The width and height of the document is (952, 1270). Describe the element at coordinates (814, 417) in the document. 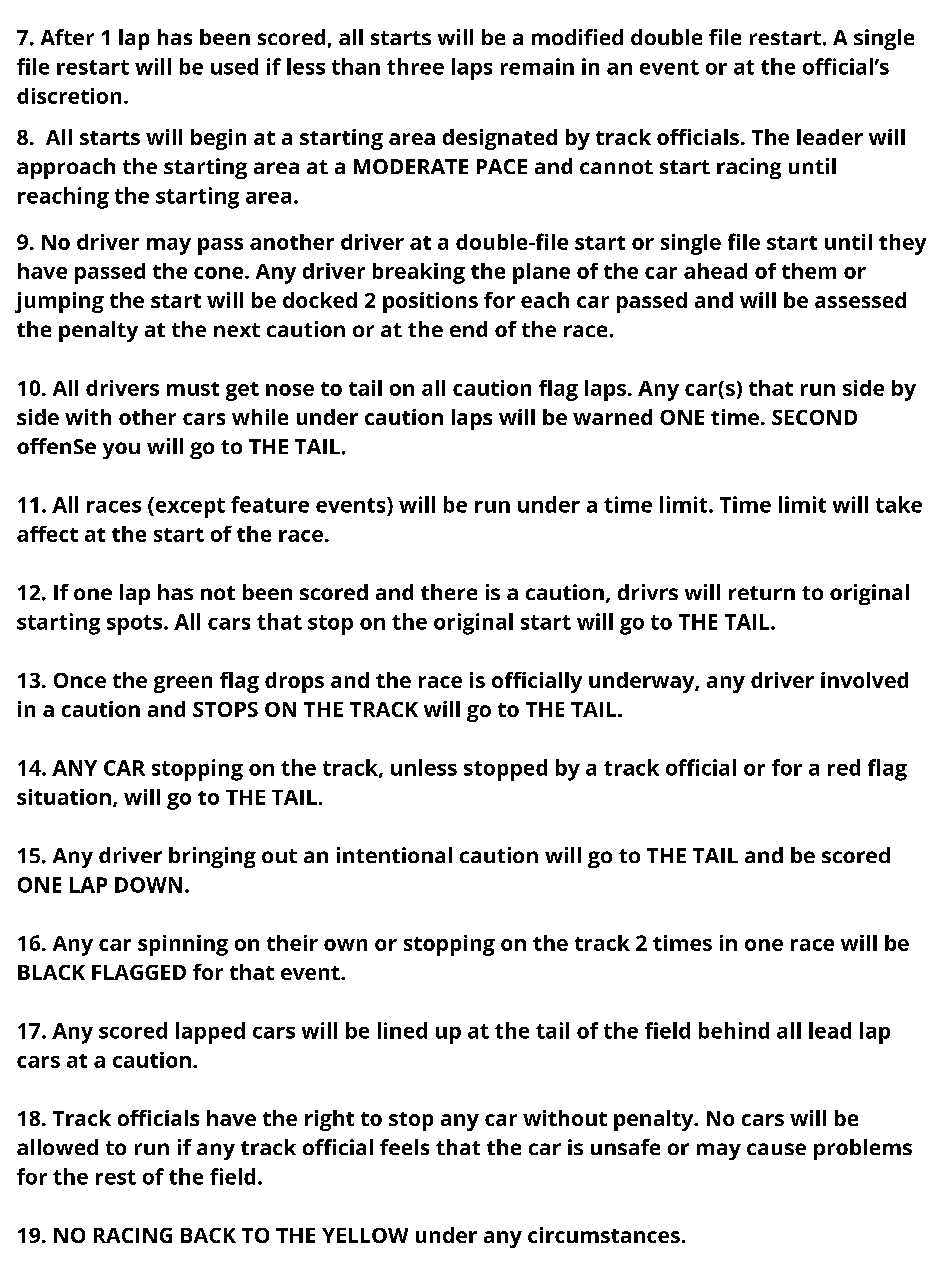

I see `SECOND` at that location.
